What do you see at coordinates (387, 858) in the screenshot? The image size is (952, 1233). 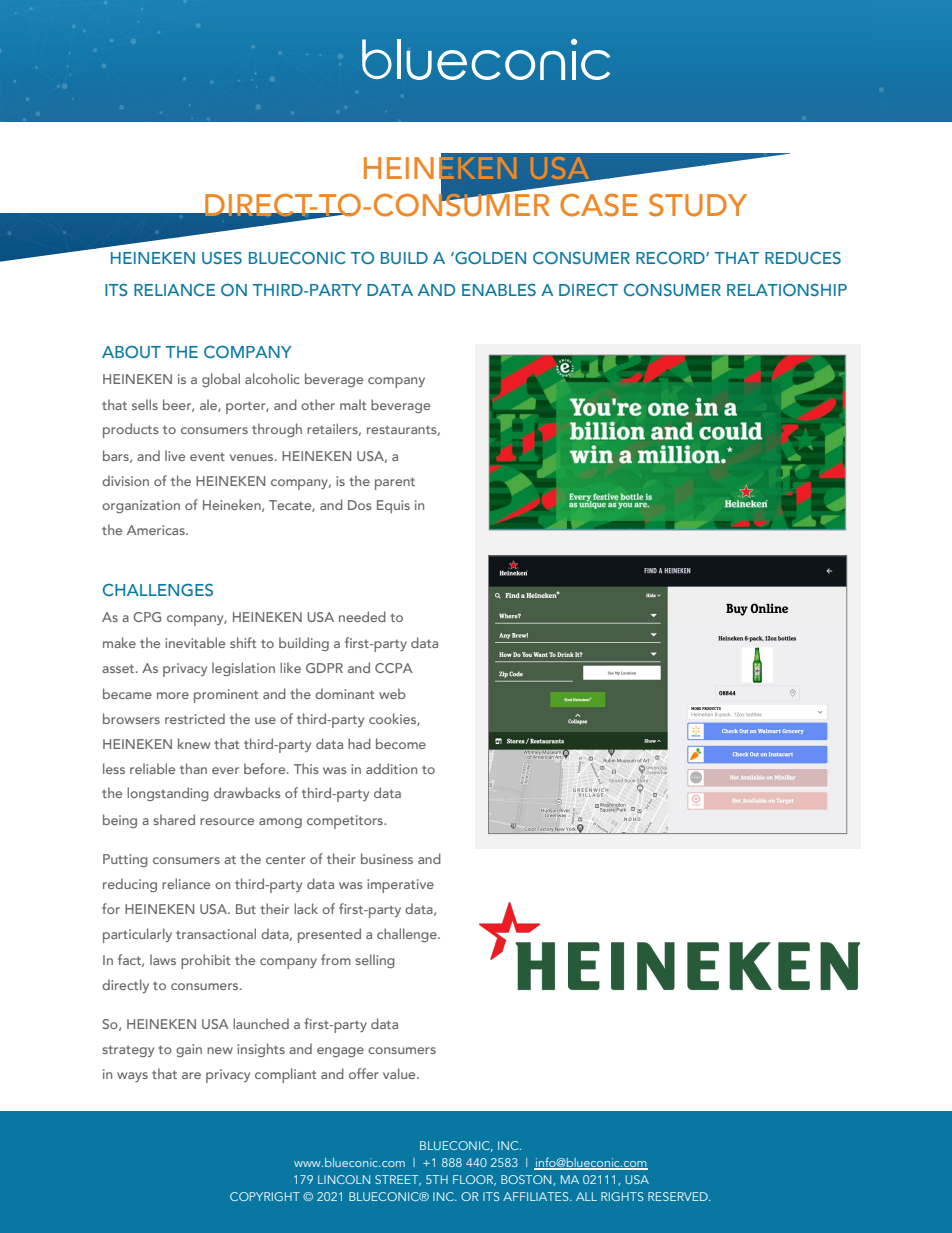 I see `business` at bounding box center [387, 858].
